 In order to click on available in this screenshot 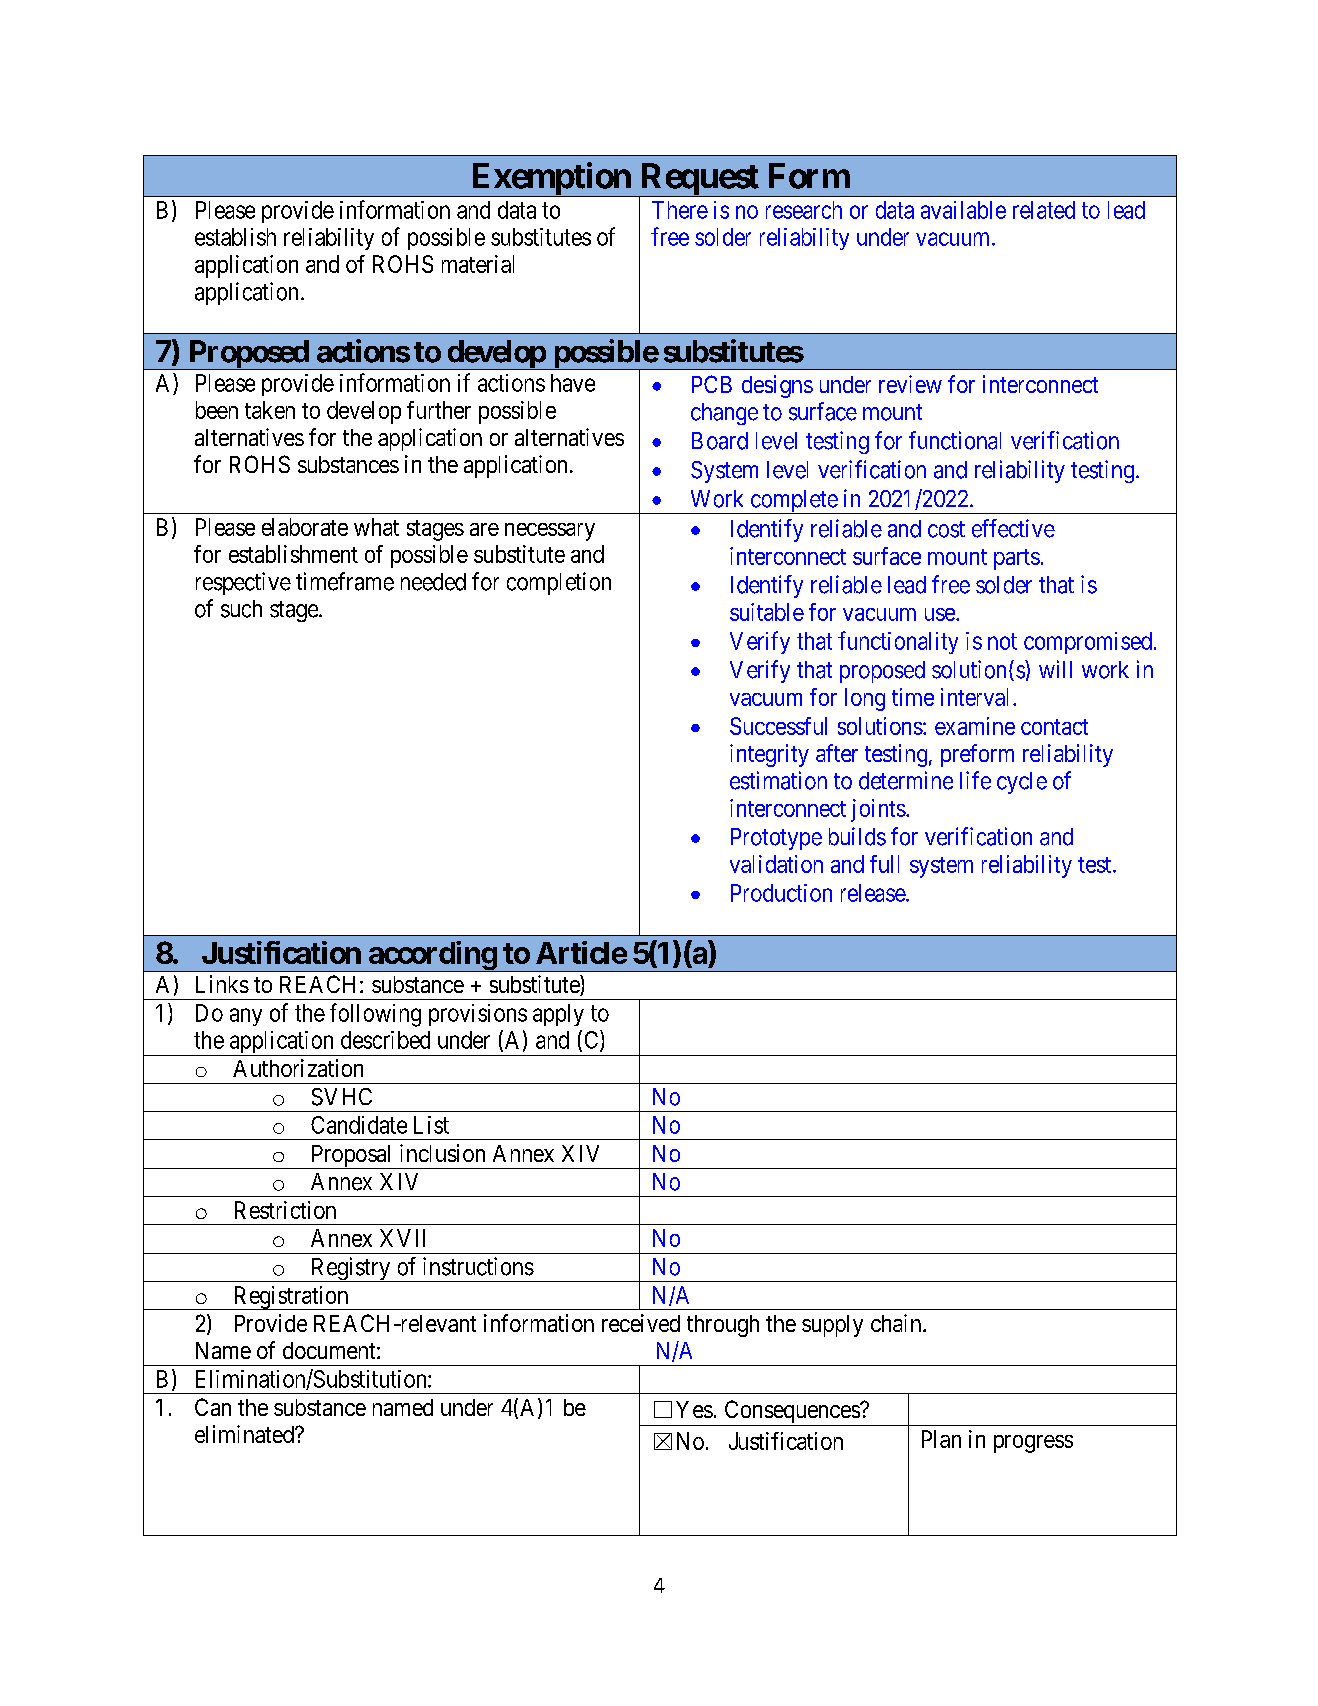, I will do `click(963, 210)`.
